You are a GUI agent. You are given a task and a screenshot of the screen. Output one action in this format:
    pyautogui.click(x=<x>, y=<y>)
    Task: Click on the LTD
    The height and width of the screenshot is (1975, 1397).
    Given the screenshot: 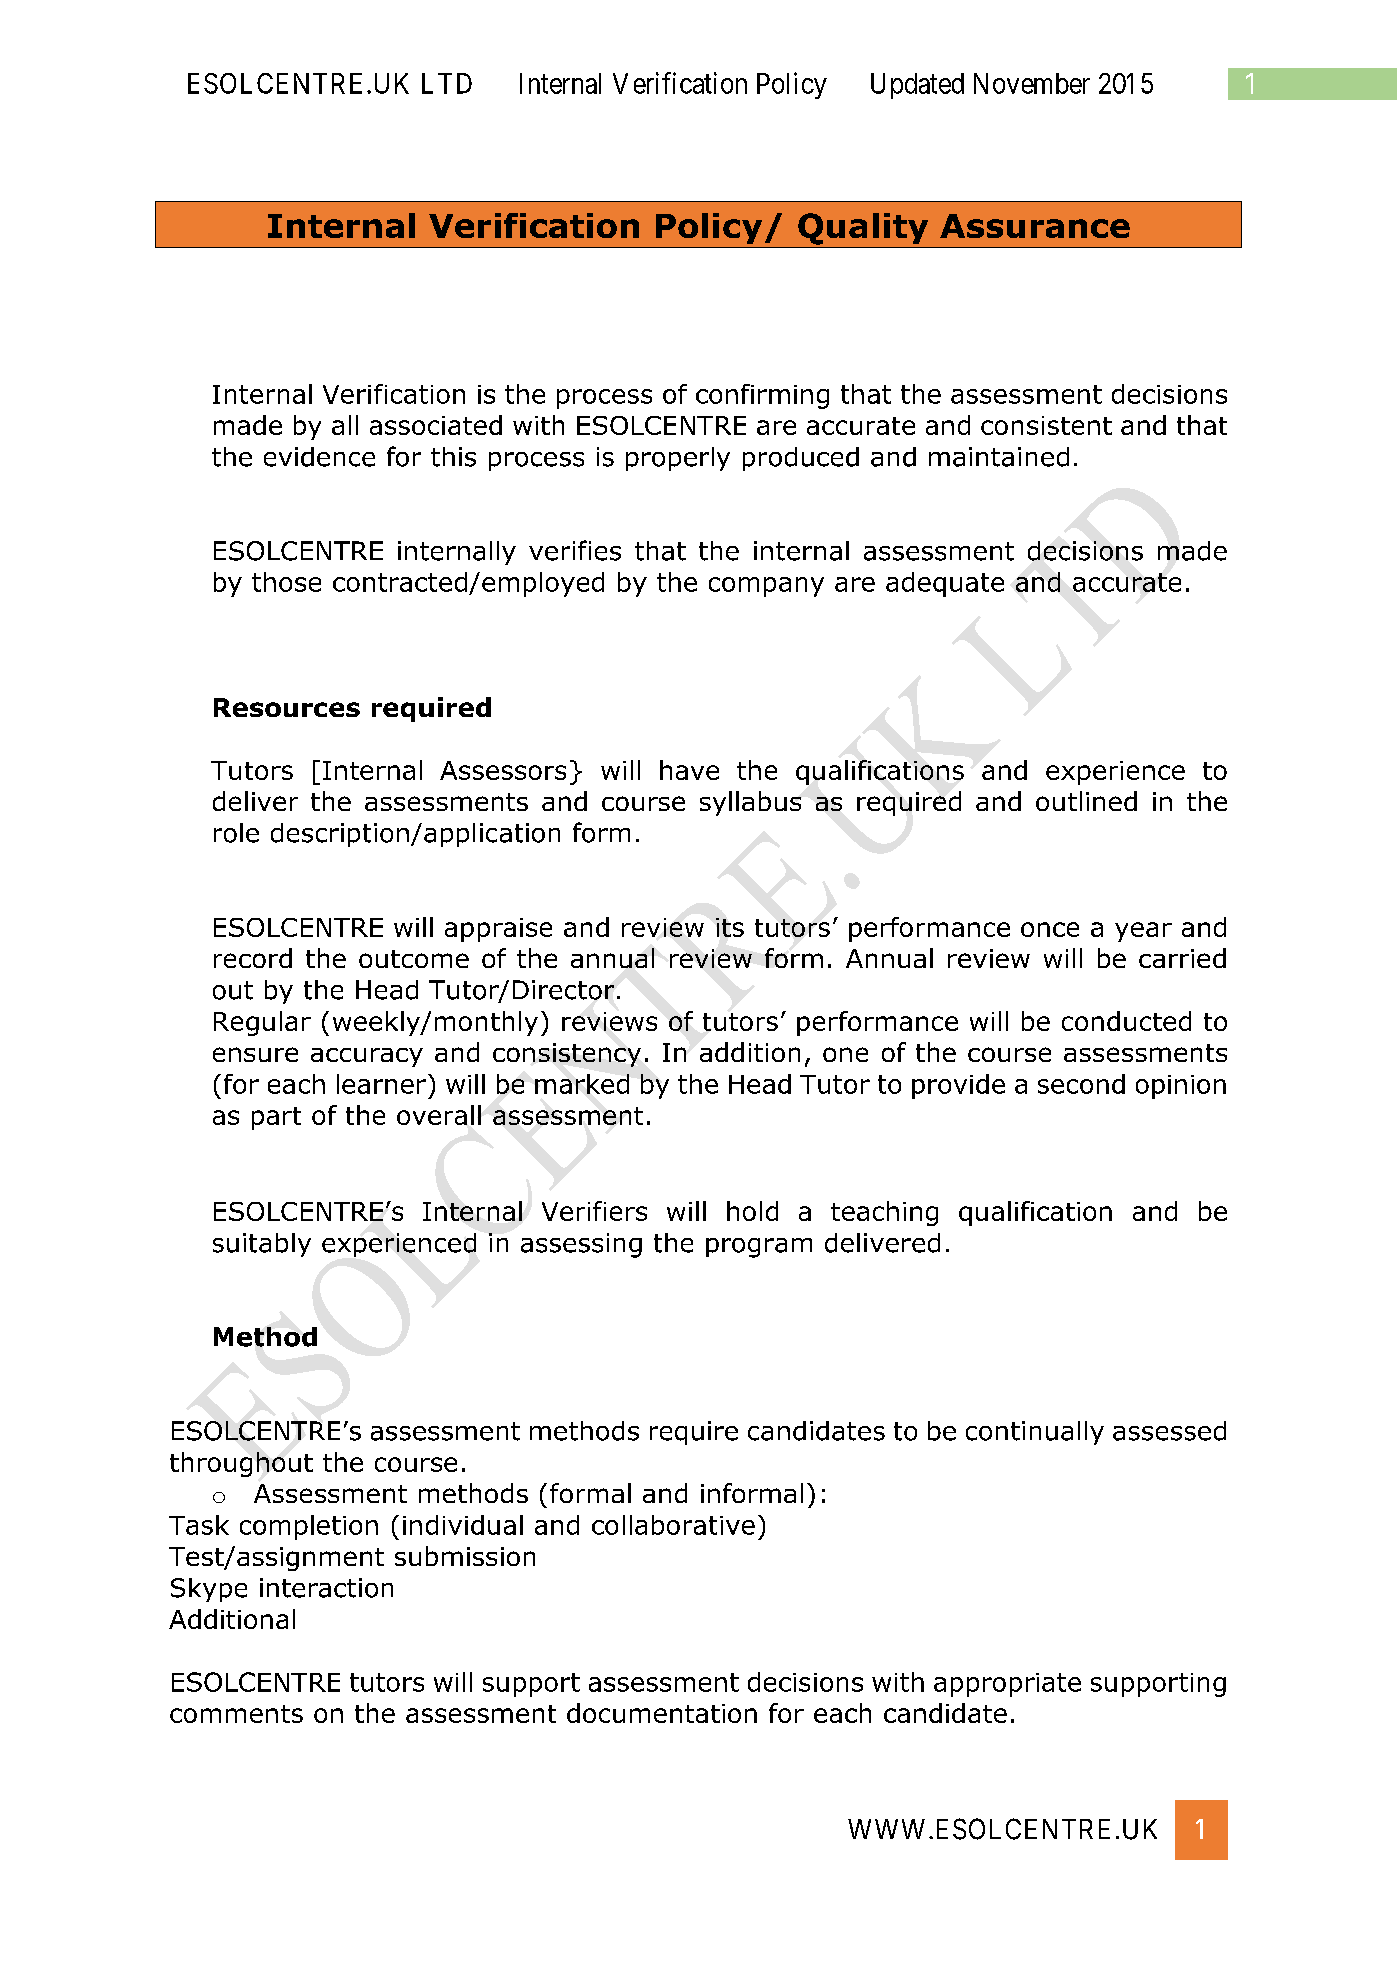 What is the action you would take?
    pyautogui.click(x=447, y=83)
